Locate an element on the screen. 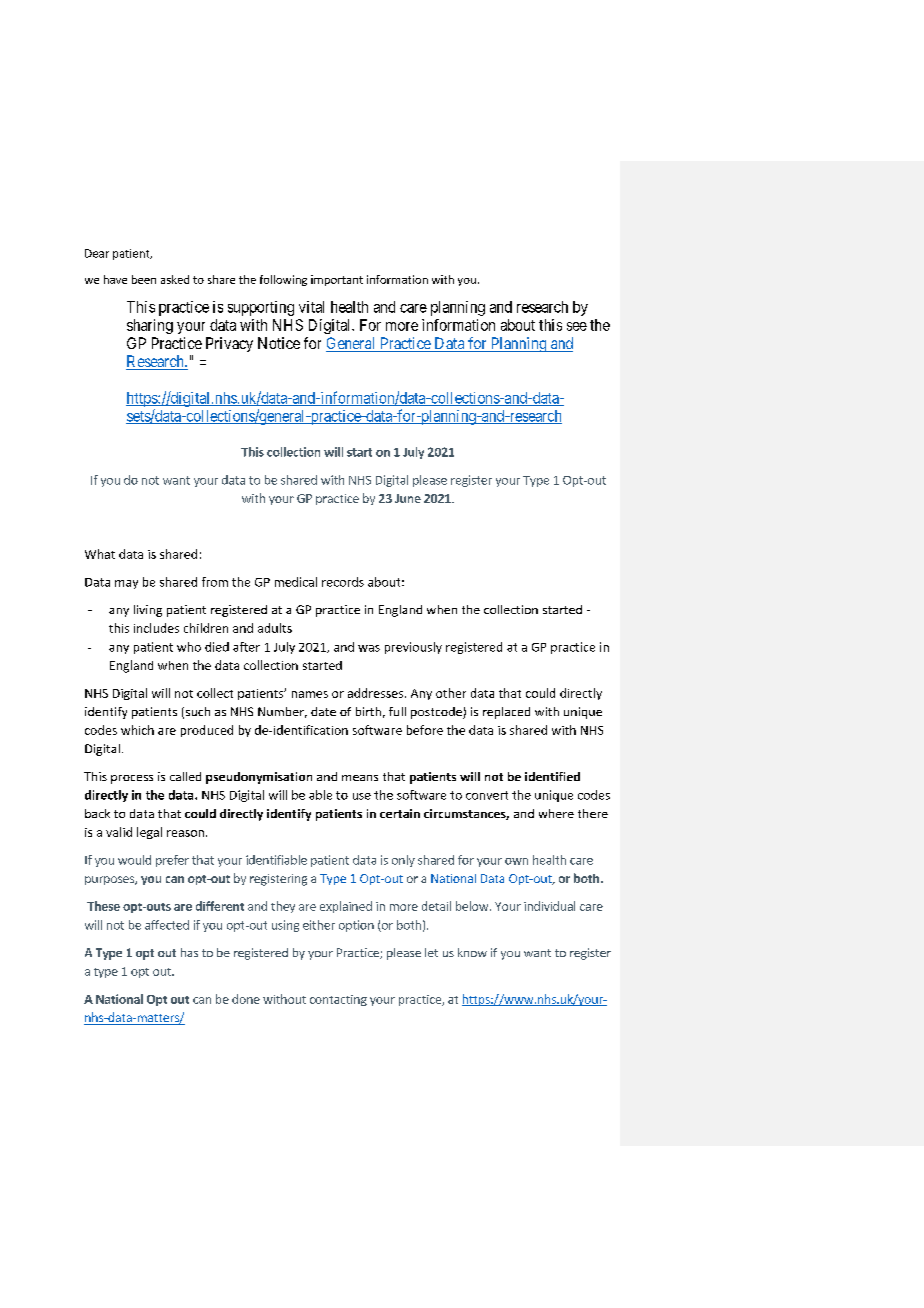 The image size is (924, 1308). records is located at coordinates (343, 582).
